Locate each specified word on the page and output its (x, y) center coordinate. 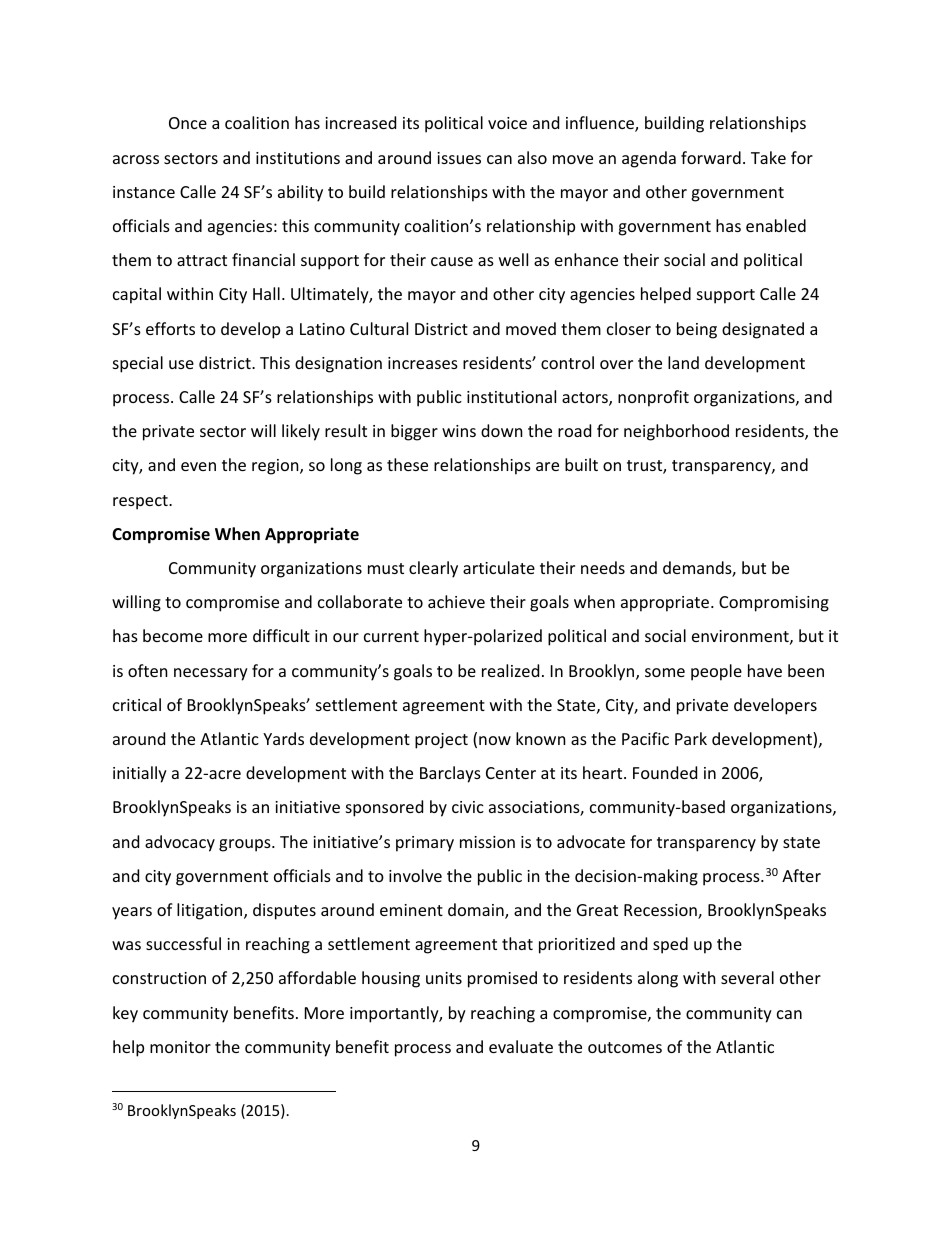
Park (691, 738)
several (747, 977)
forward (711, 157)
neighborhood (676, 432)
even (198, 466)
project (441, 741)
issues (459, 158)
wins (459, 431)
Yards (283, 738)
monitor (180, 1047)
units (444, 978)
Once (188, 123)
